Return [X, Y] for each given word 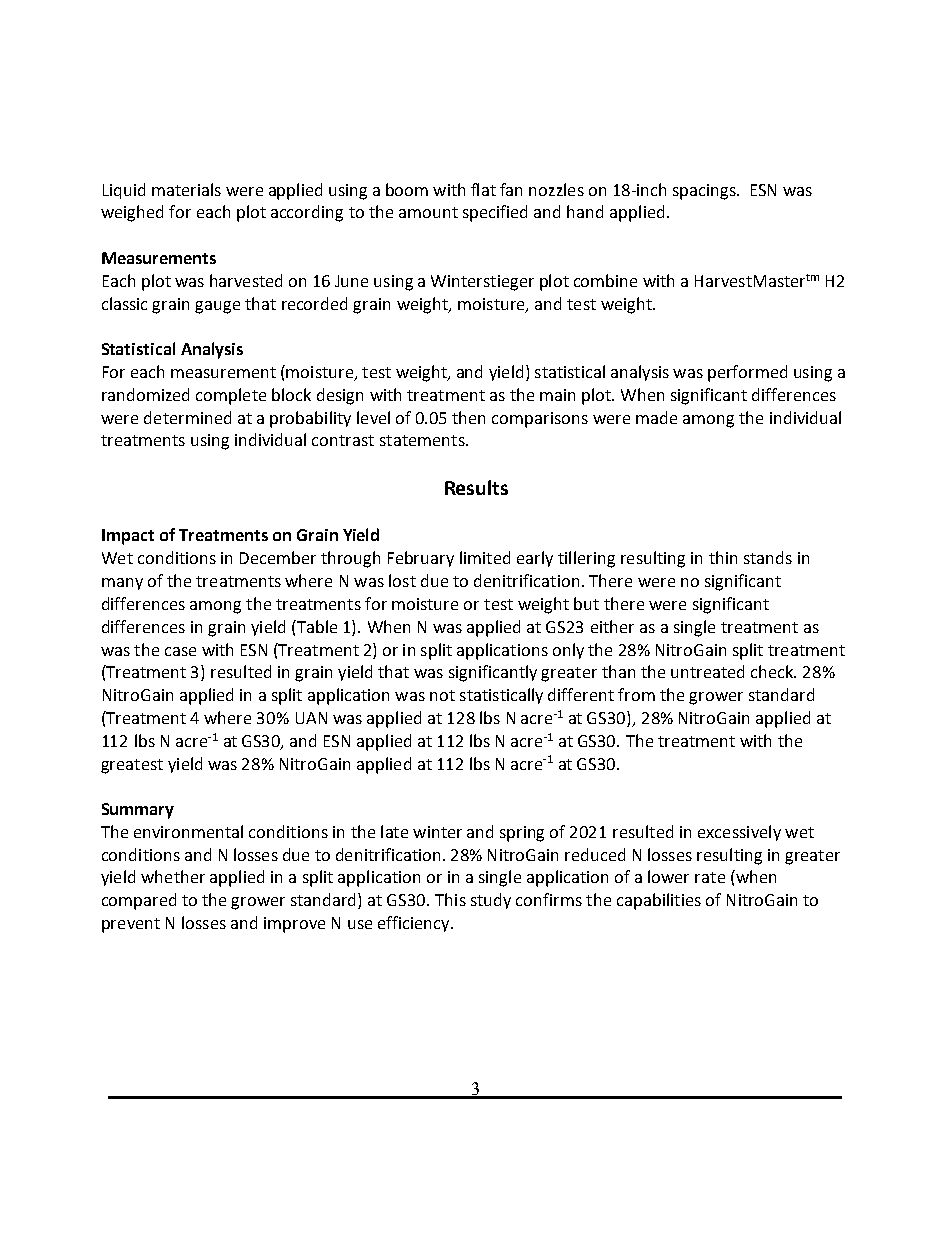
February [421, 559]
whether [173, 876]
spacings [705, 192]
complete [231, 396]
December [278, 557]
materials [186, 189]
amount [428, 212]
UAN [311, 718]
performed [747, 373]
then [468, 417]
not [442, 695]
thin [723, 557]
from [636, 694]
